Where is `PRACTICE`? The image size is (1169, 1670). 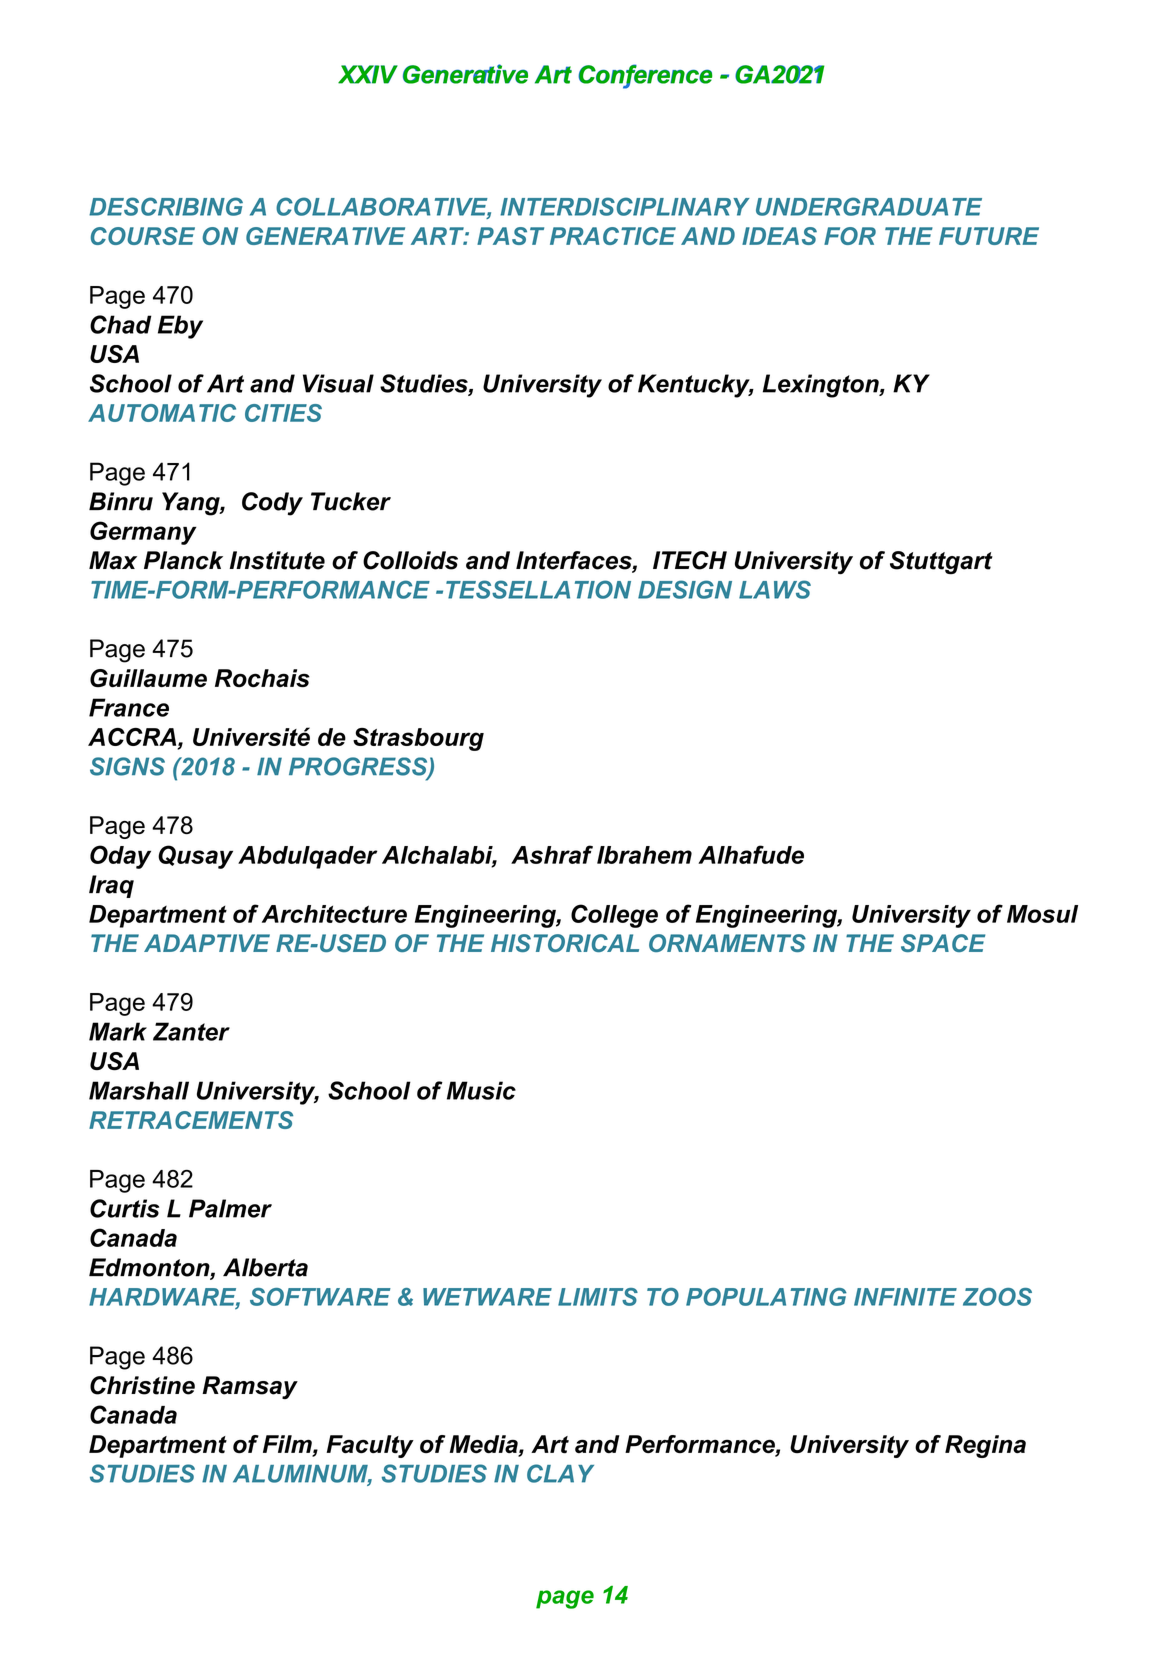 PRACTICE is located at coordinates (613, 236).
